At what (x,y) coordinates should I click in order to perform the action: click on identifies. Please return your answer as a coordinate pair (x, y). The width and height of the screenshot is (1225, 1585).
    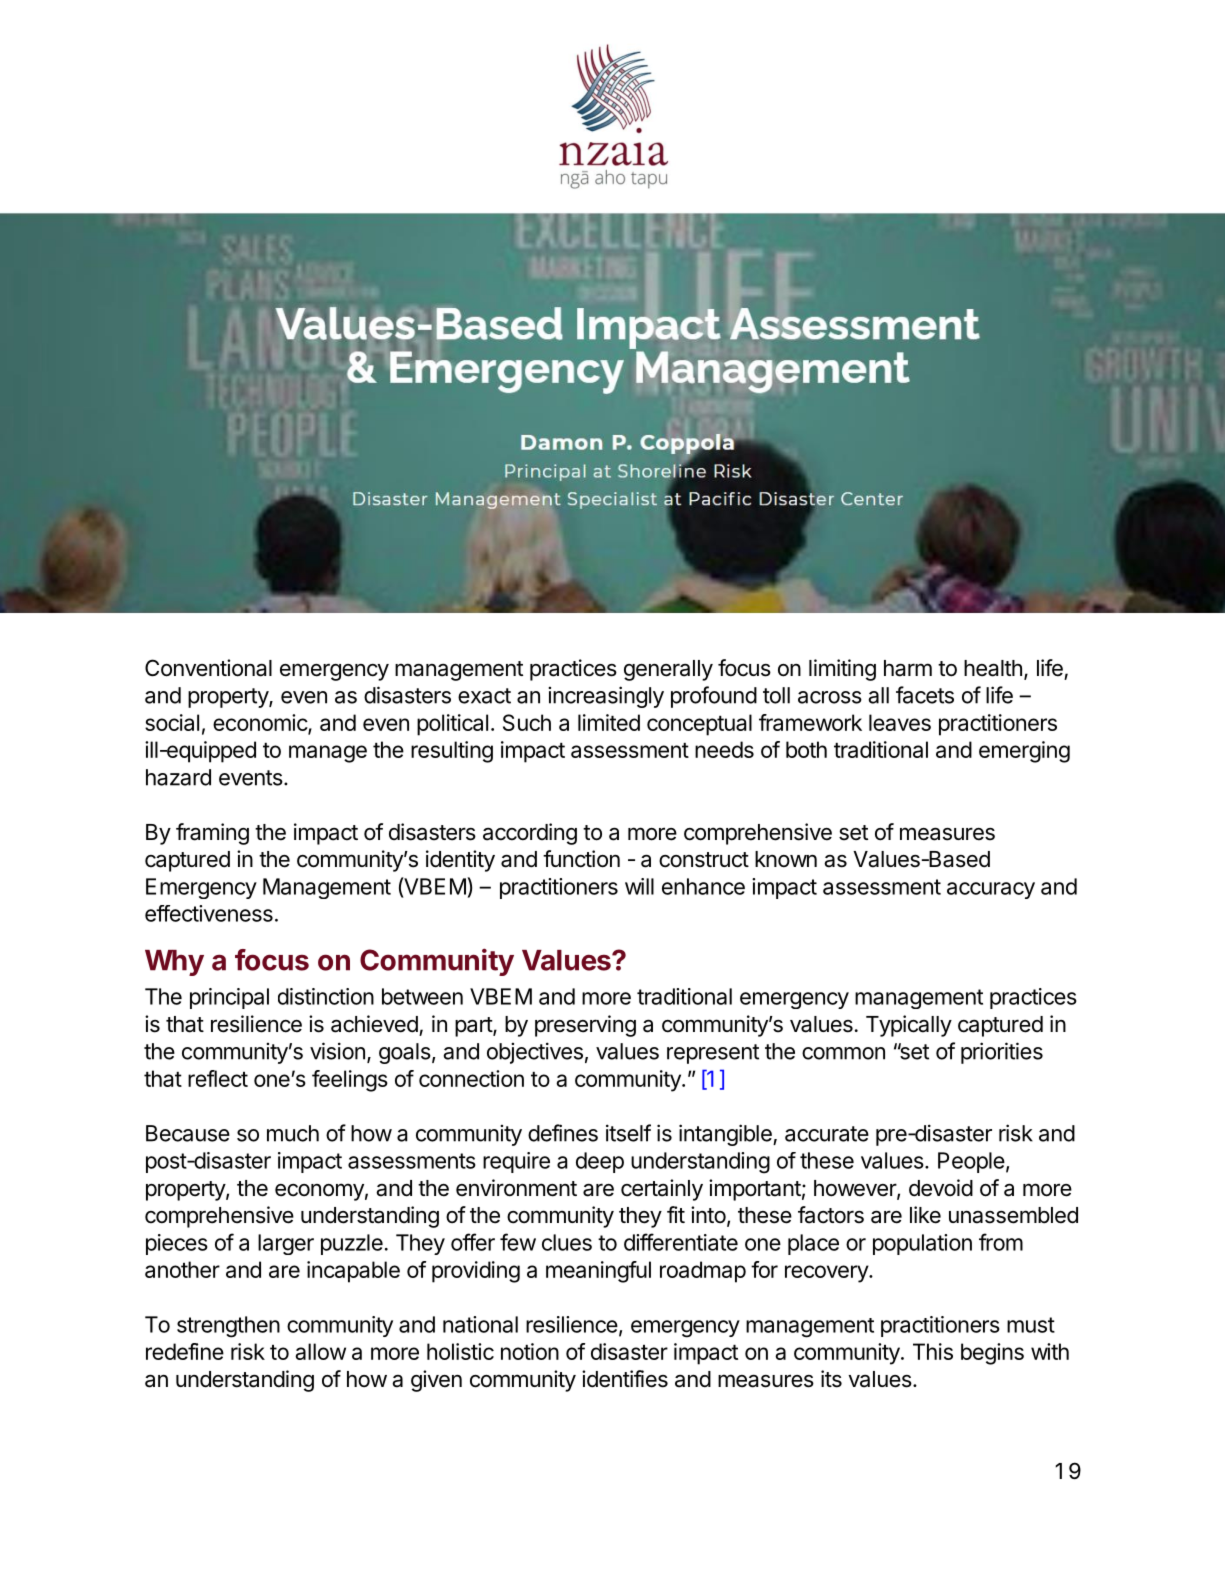
    Looking at the image, I should click on (625, 1379).
